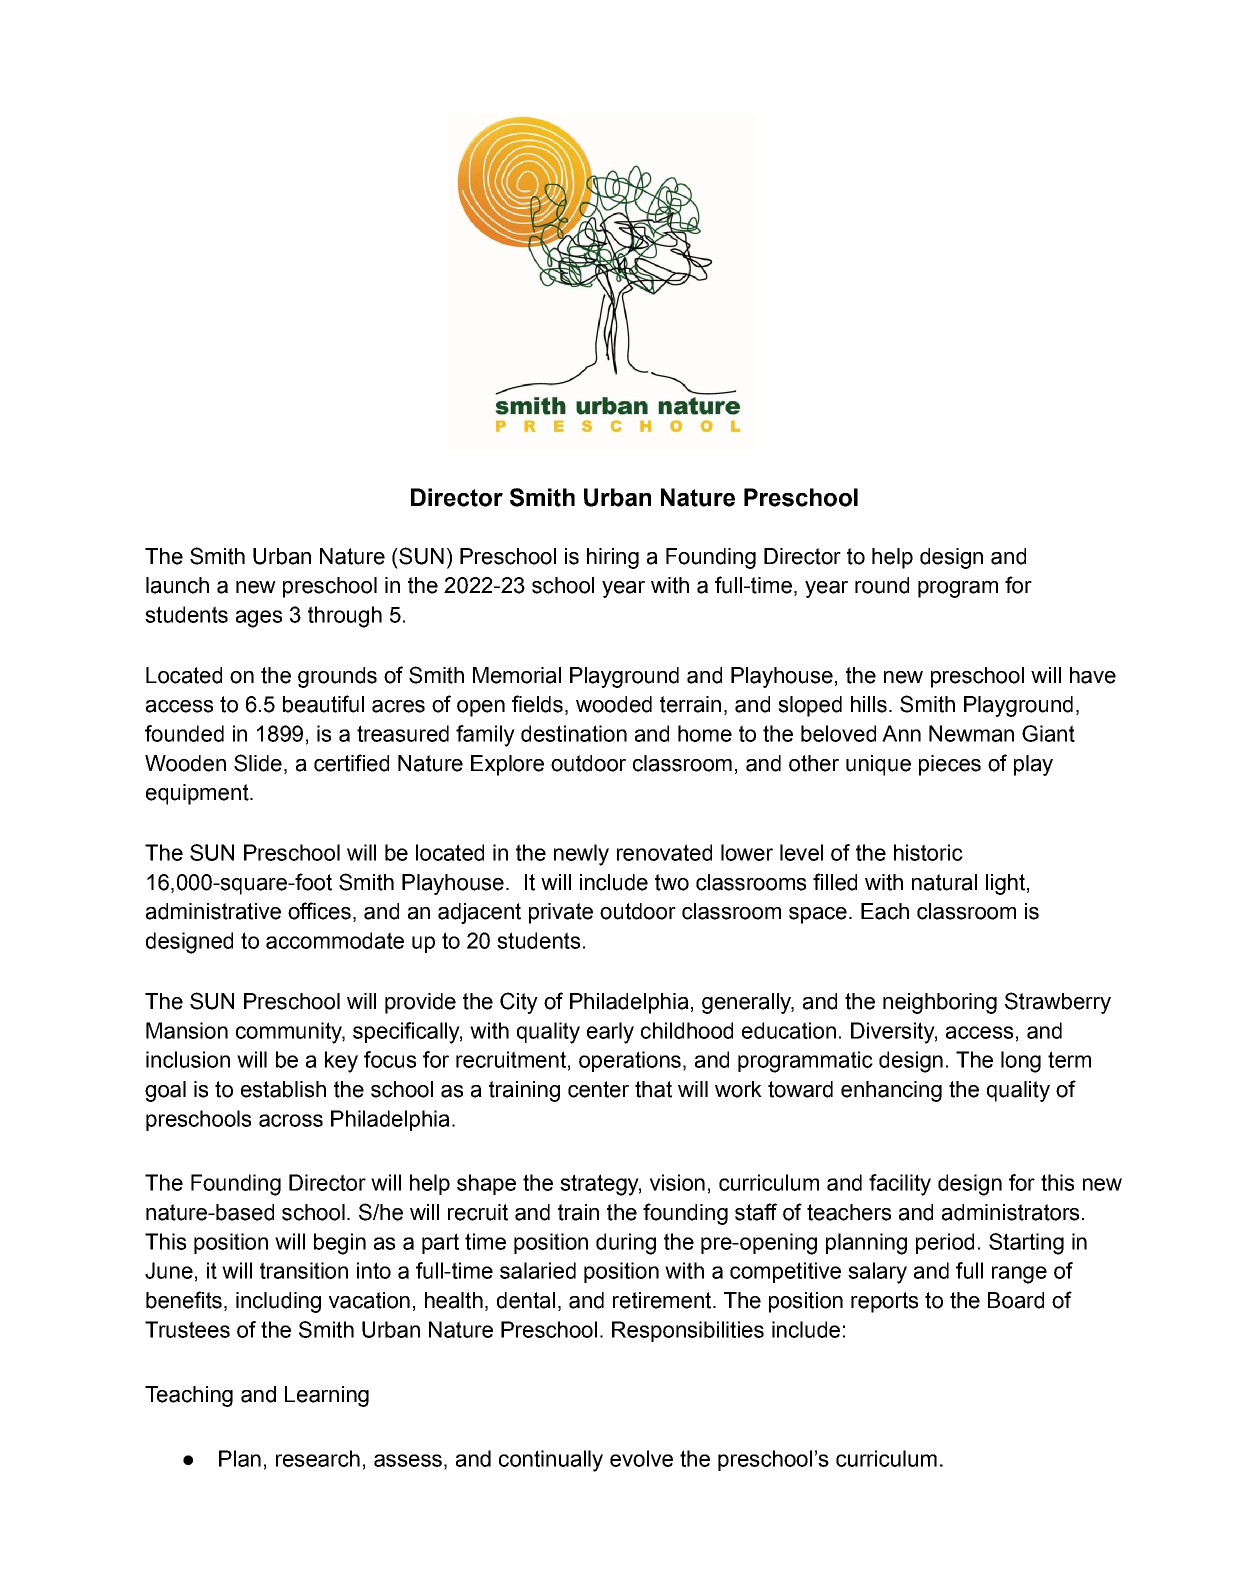 This document has width=1233, height=1596. What do you see at coordinates (318, 1458) in the document?
I see `research` at bounding box center [318, 1458].
